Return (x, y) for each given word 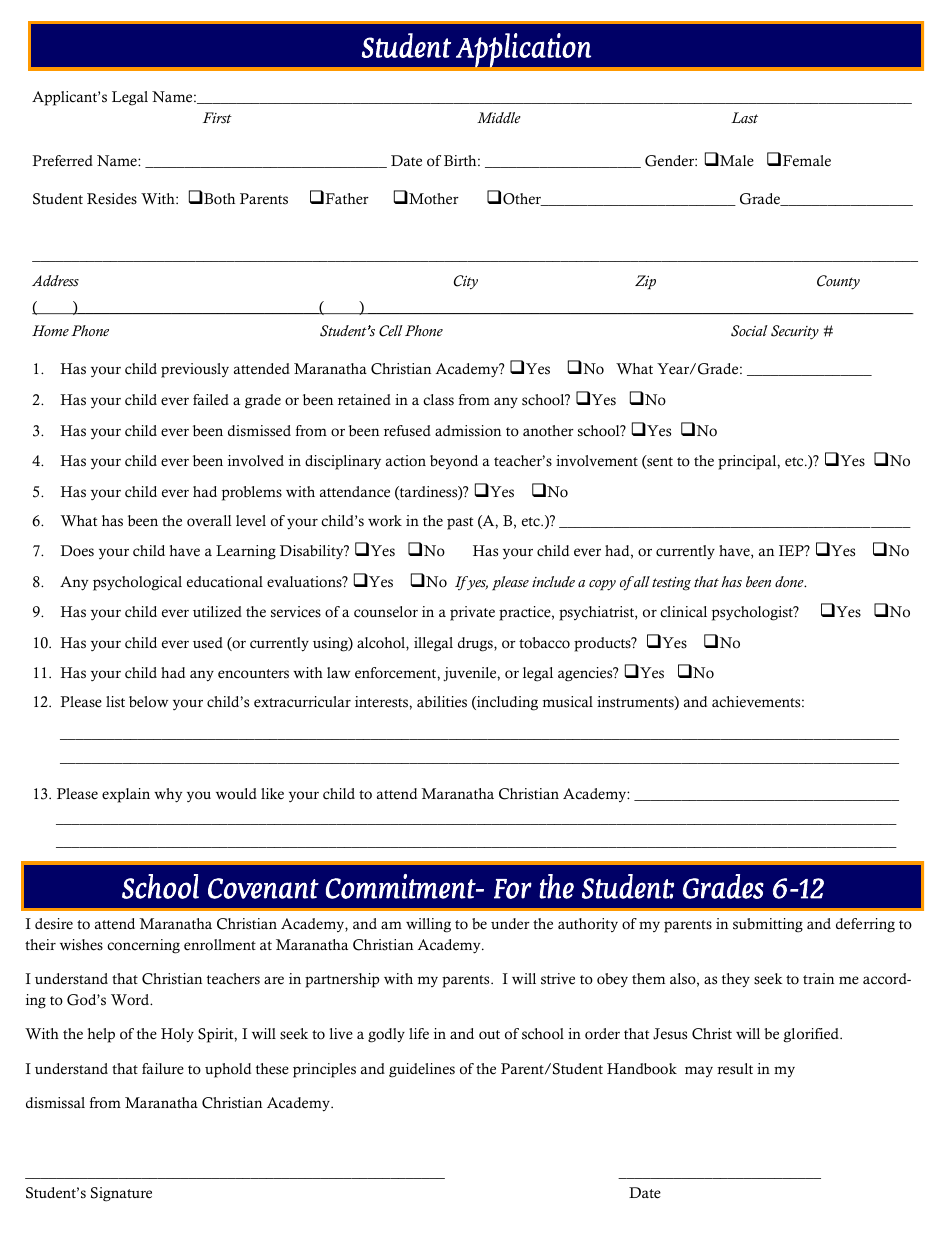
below (148, 702)
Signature (121, 1194)
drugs (476, 644)
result (735, 1069)
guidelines (422, 1070)
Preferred (62, 161)
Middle (499, 117)
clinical (683, 612)
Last (744, 118)
